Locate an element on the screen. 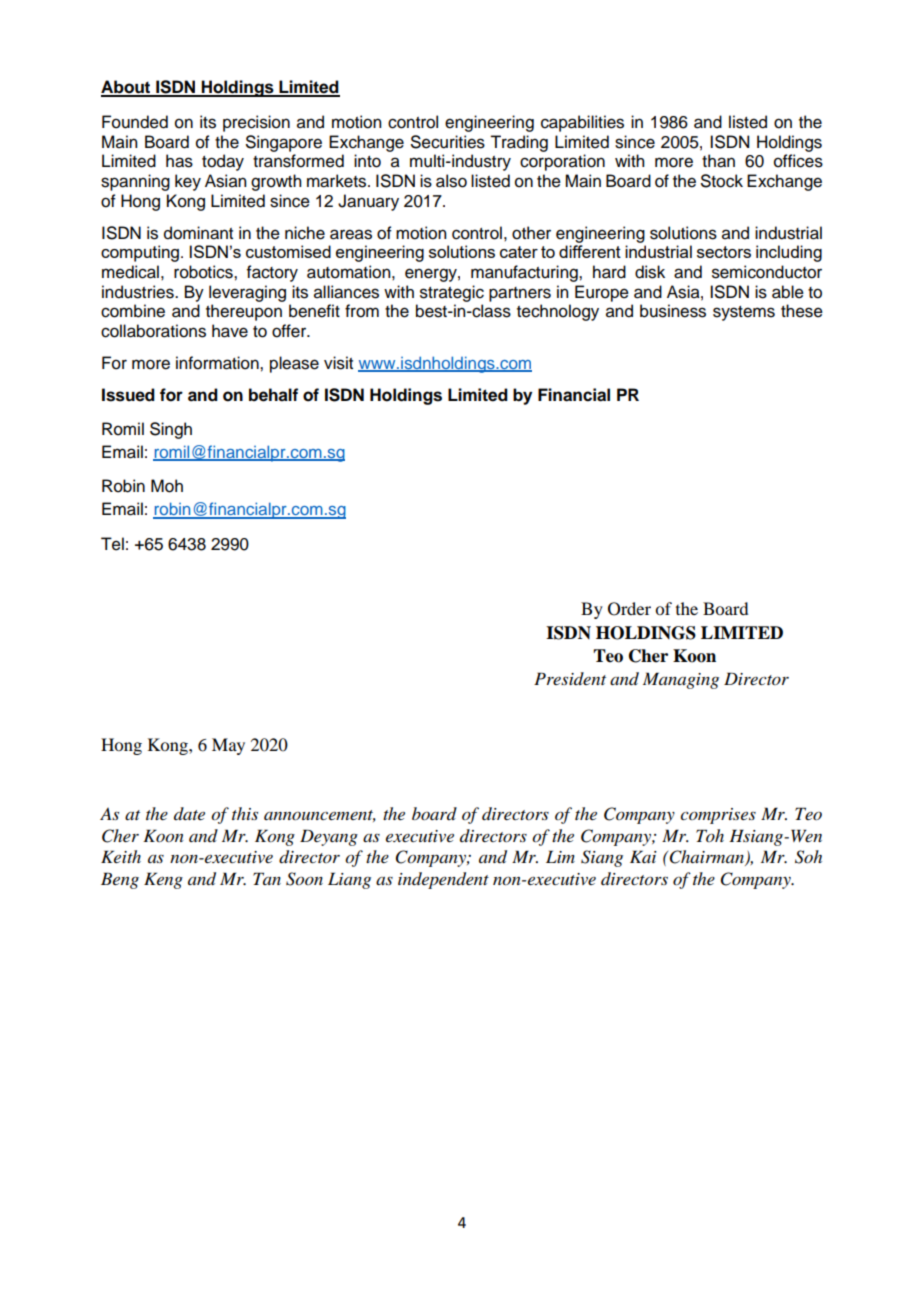 The width and height of the screenshot is (924, 1308). Securities is located at coordinates (448, 142).
